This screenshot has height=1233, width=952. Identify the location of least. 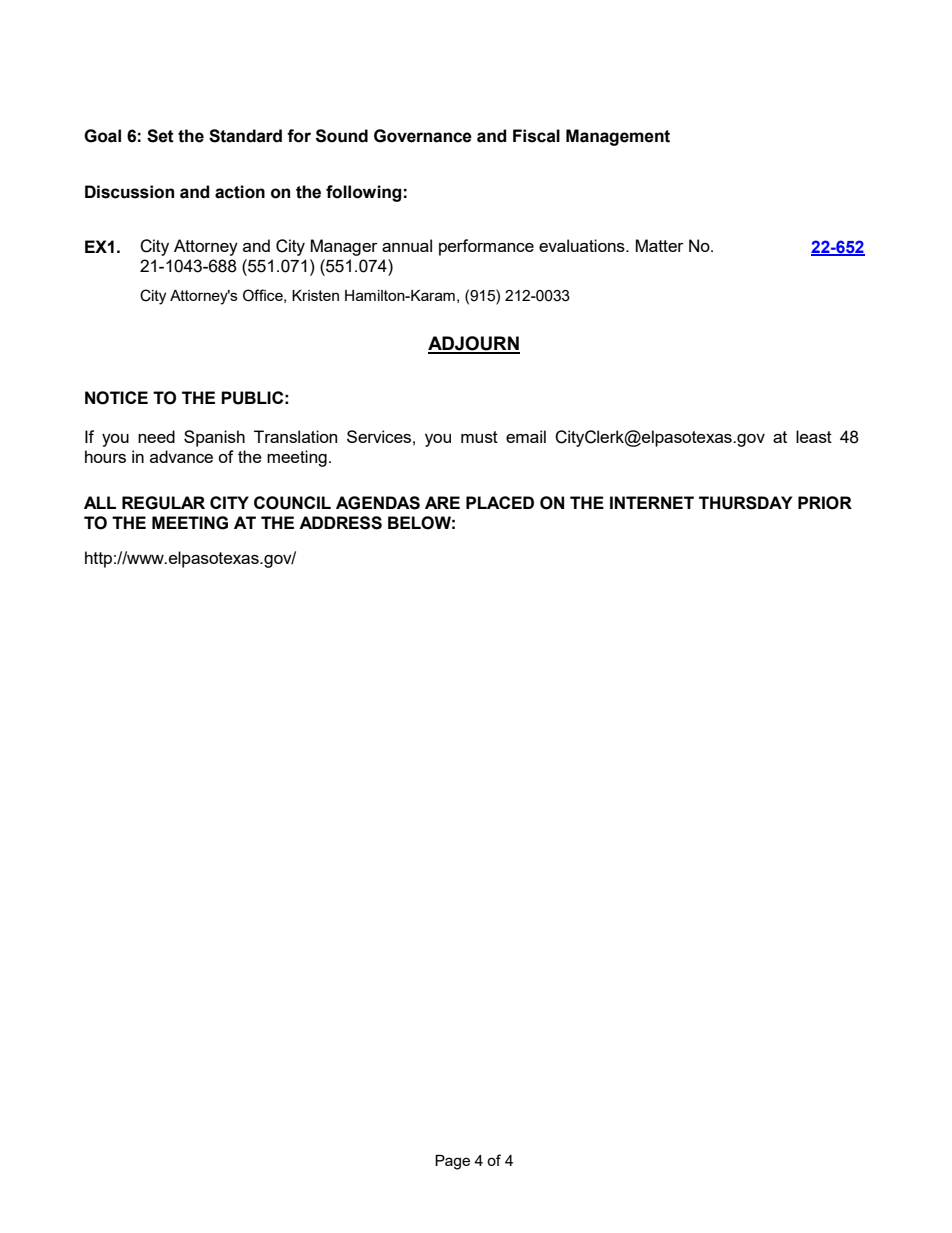
(814, 436).
